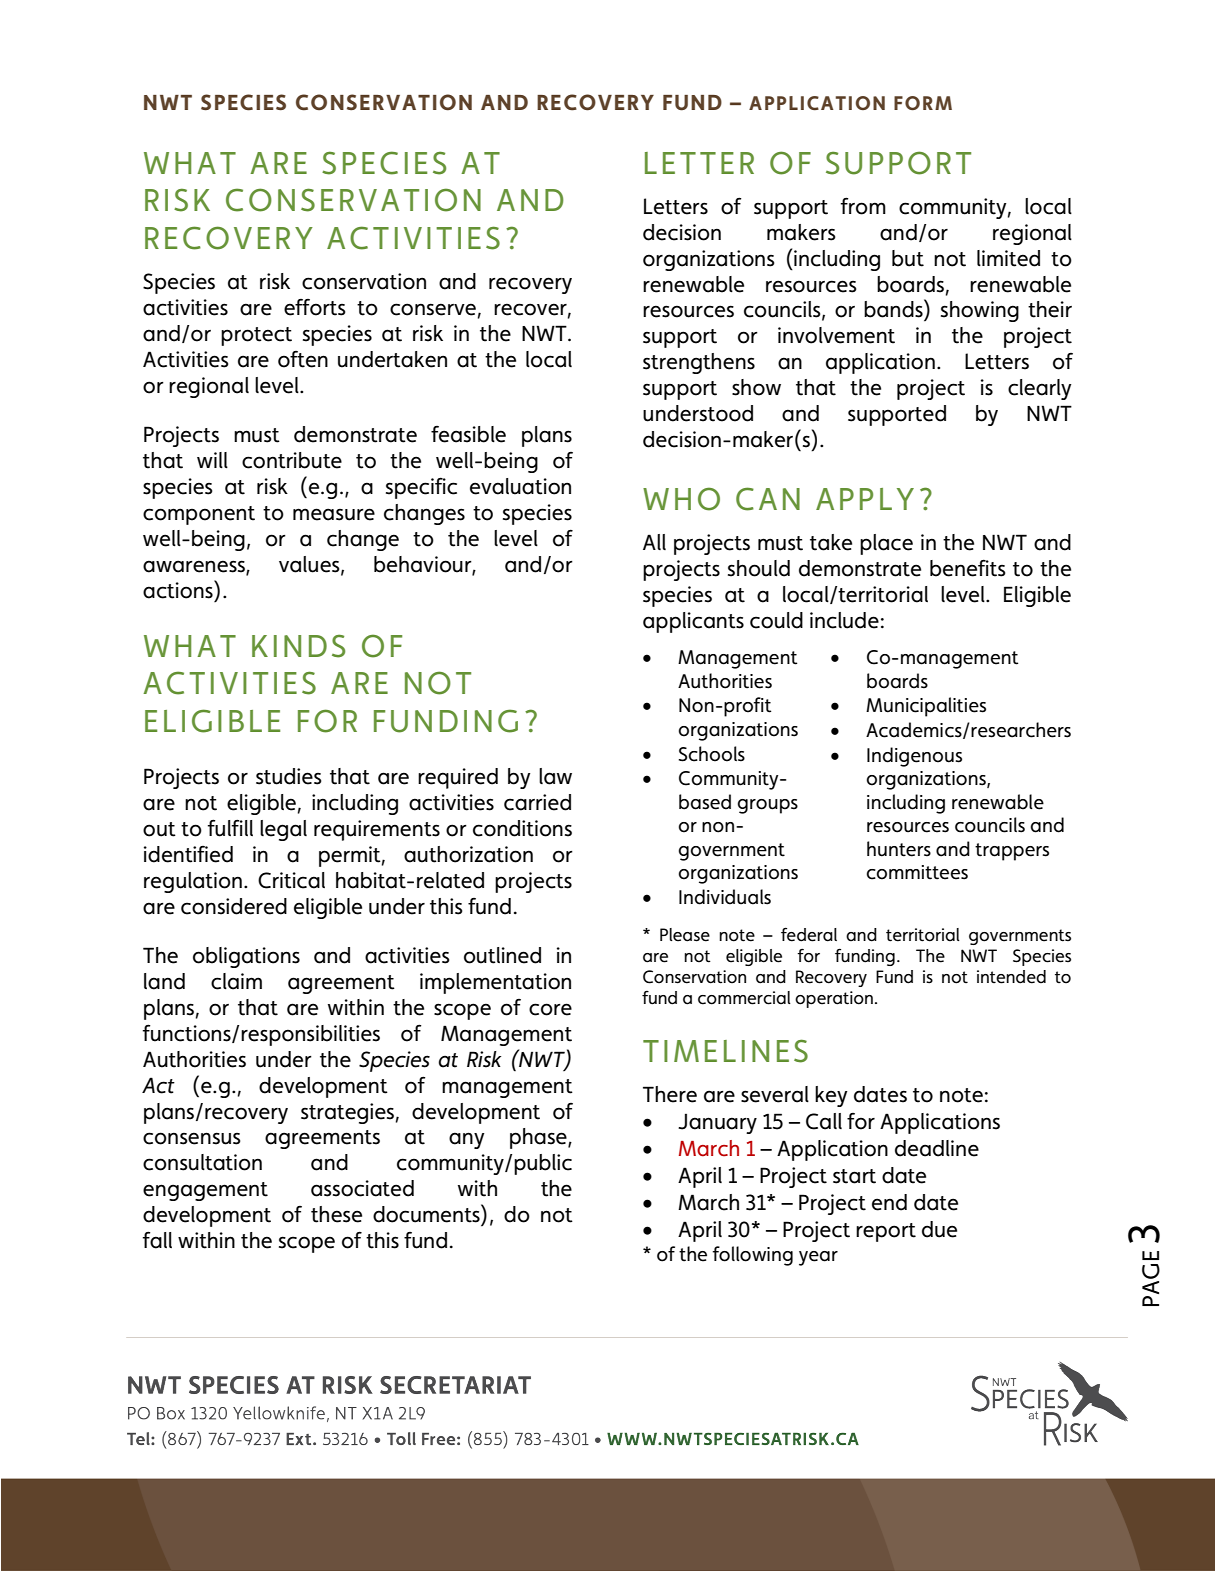 The image size is (1215, 1572). Describe the element at coordinates (923, 103) in the screenshot. I see `FORM` at that location.
